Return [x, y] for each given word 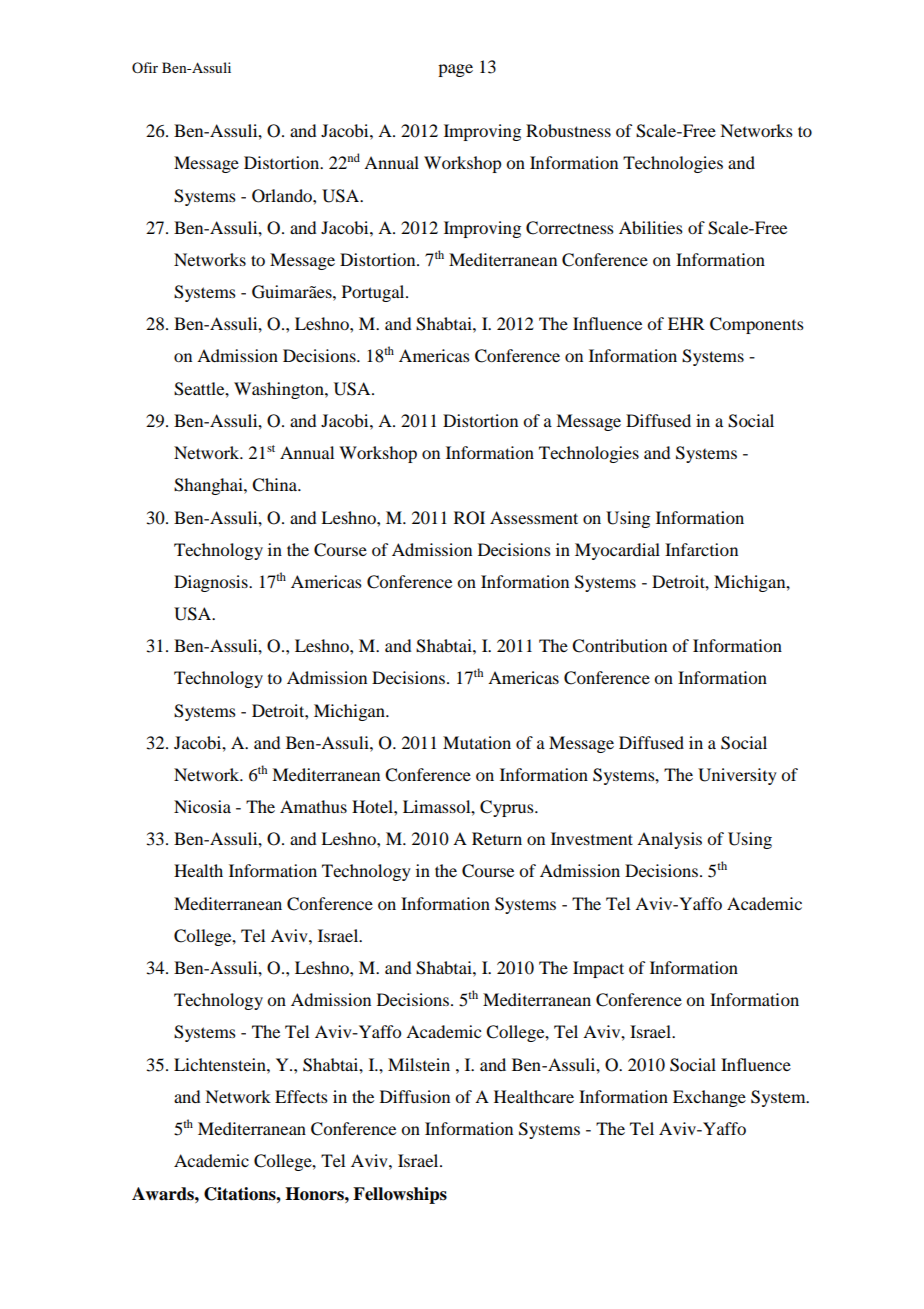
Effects [301, 1096]
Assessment [534, 517]
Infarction [701, 549]
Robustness [568, 130]
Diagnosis [212, 583]
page [455, 70]
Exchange [709, 1098]
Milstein [419, 1064]
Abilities [651, 227]
